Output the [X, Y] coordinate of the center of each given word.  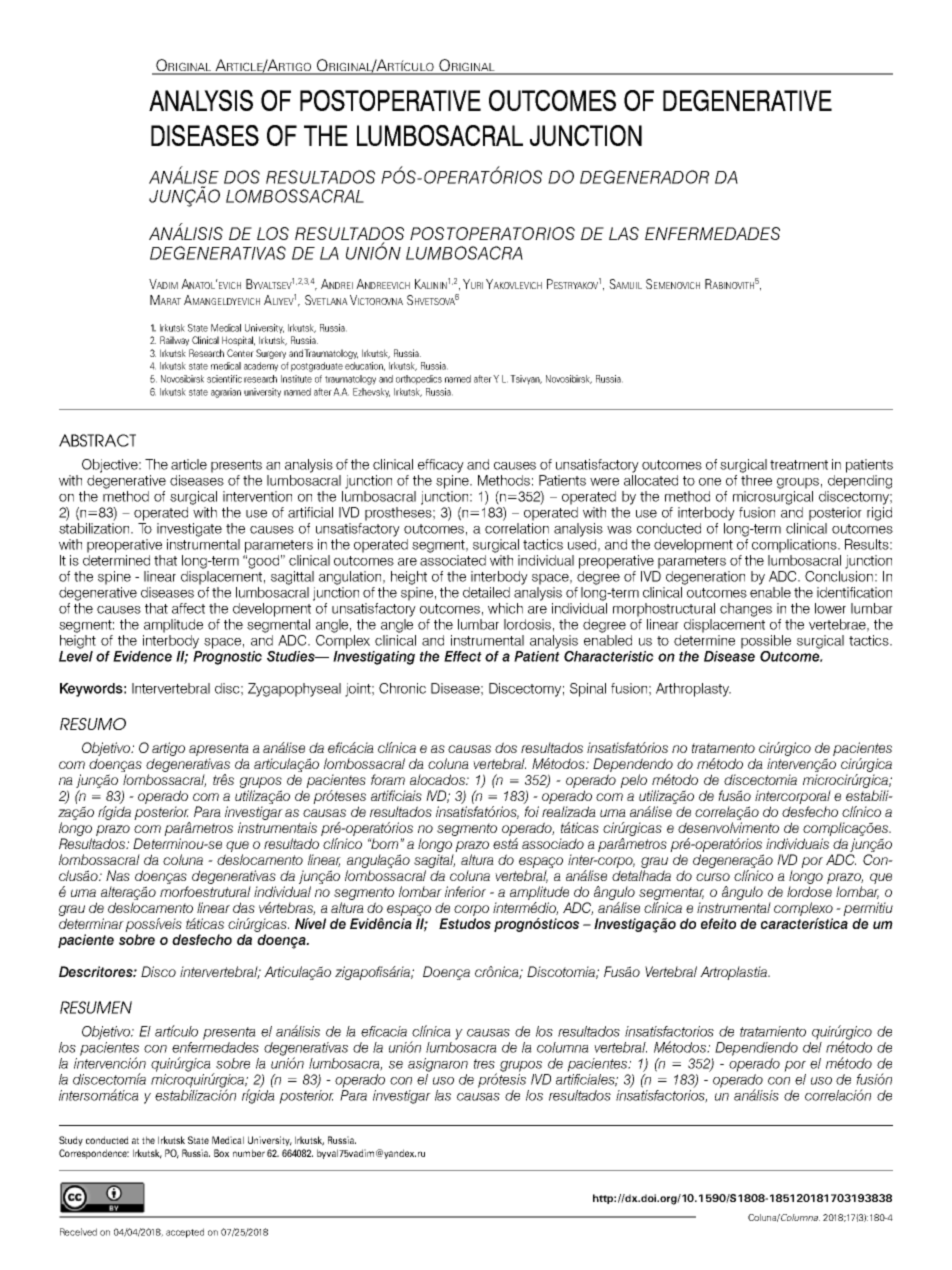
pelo [633, 781]
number [249, 1153]
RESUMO [93, 724]
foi [531, 811]
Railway [174, 341]
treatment [799, 465]
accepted [185, 1233]
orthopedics [419, 380]
